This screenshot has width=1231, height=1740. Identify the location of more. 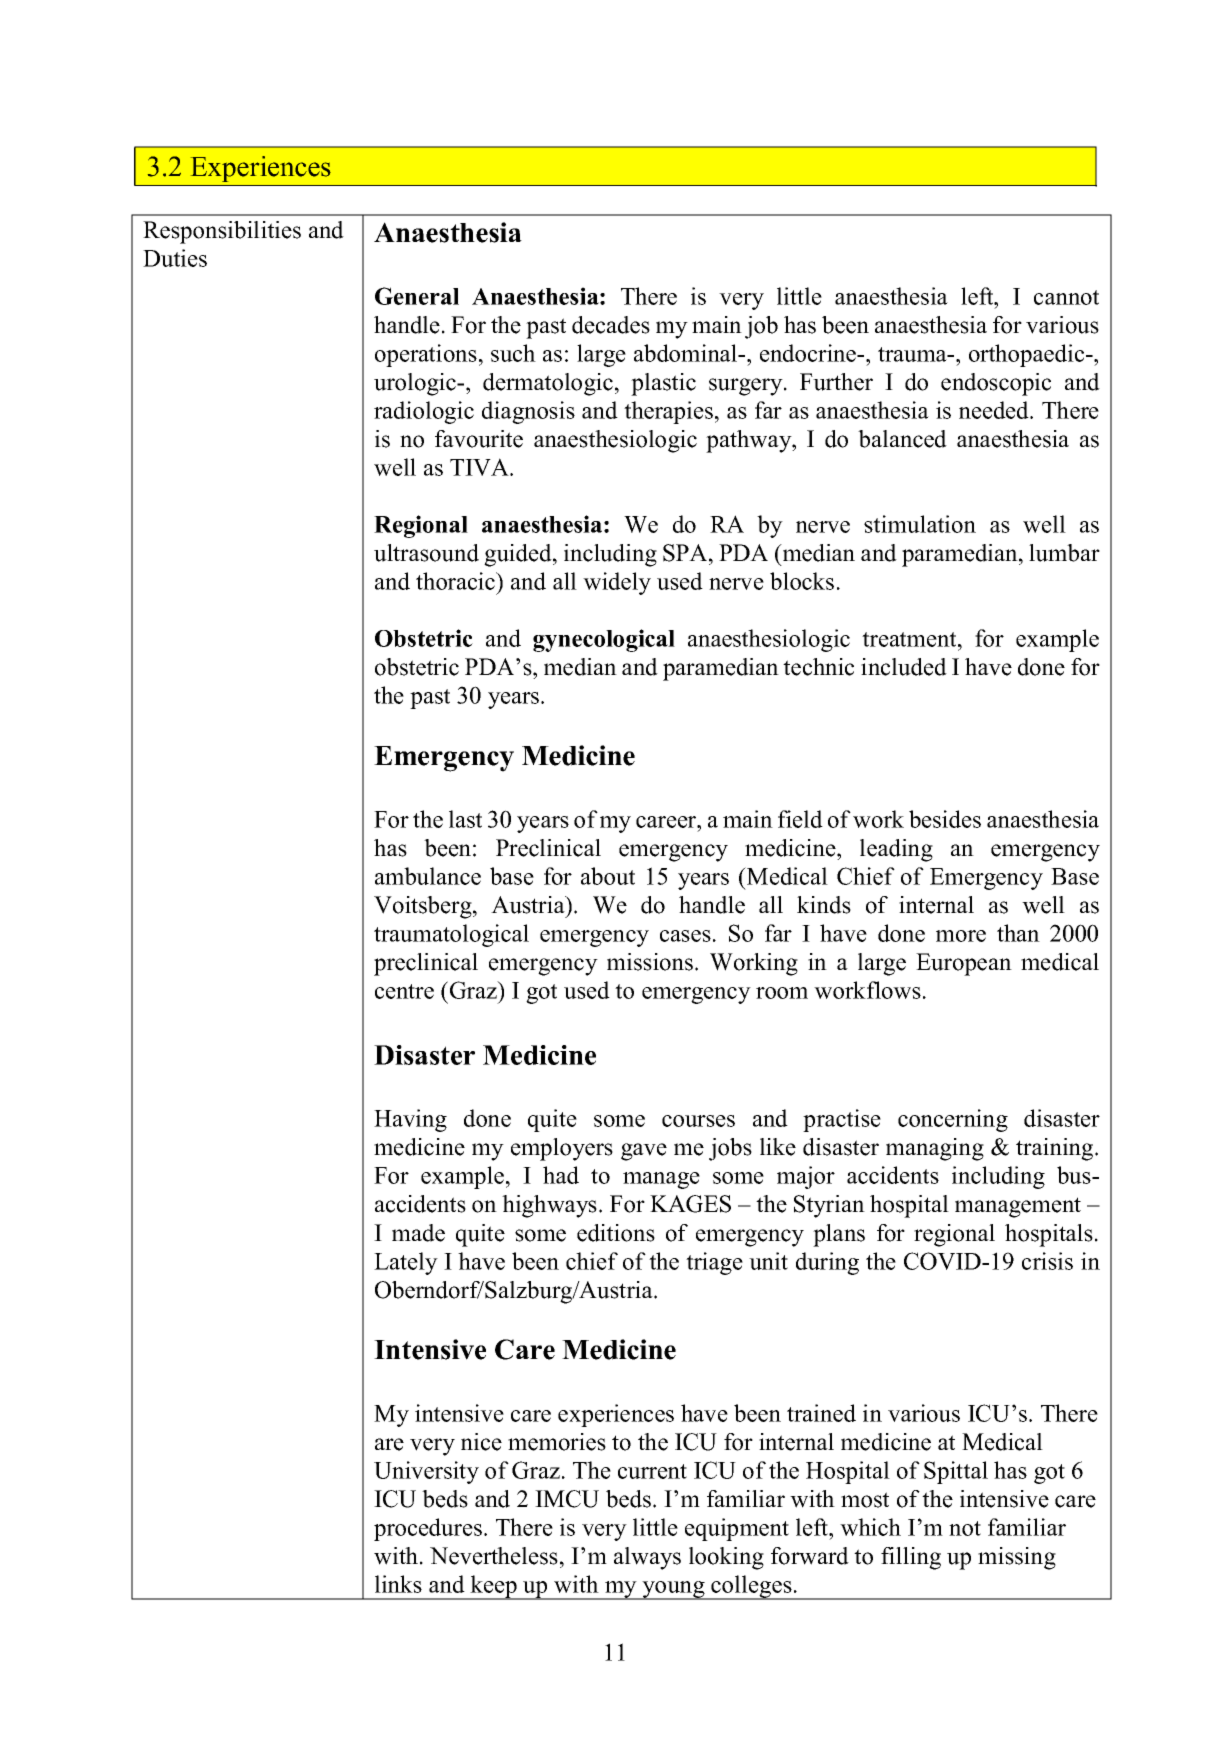
(961, 936).
